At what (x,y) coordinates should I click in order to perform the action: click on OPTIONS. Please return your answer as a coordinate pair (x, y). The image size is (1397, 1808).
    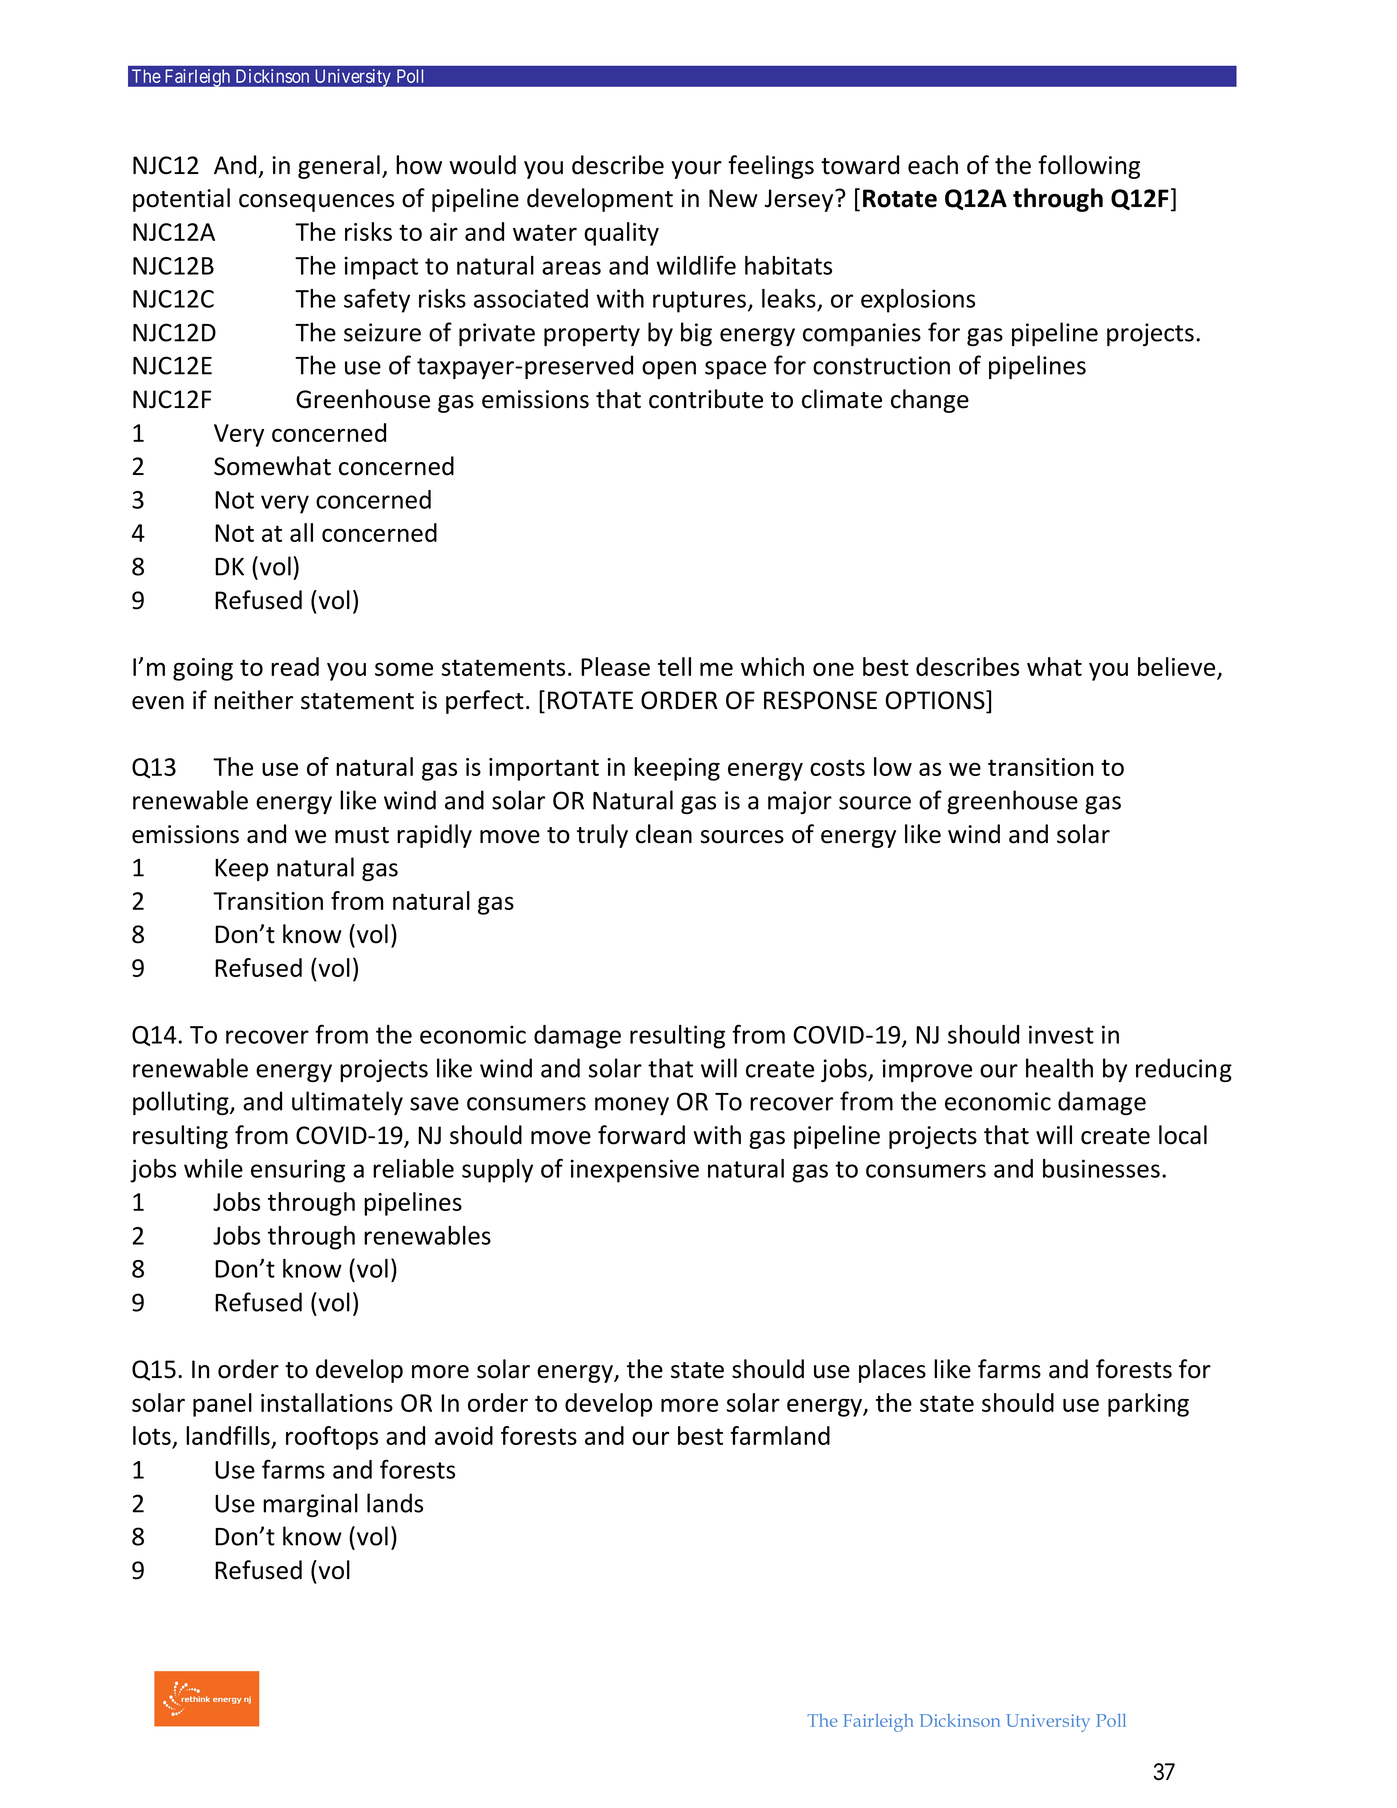
    Looking at the image, I should click on (936, 700).
